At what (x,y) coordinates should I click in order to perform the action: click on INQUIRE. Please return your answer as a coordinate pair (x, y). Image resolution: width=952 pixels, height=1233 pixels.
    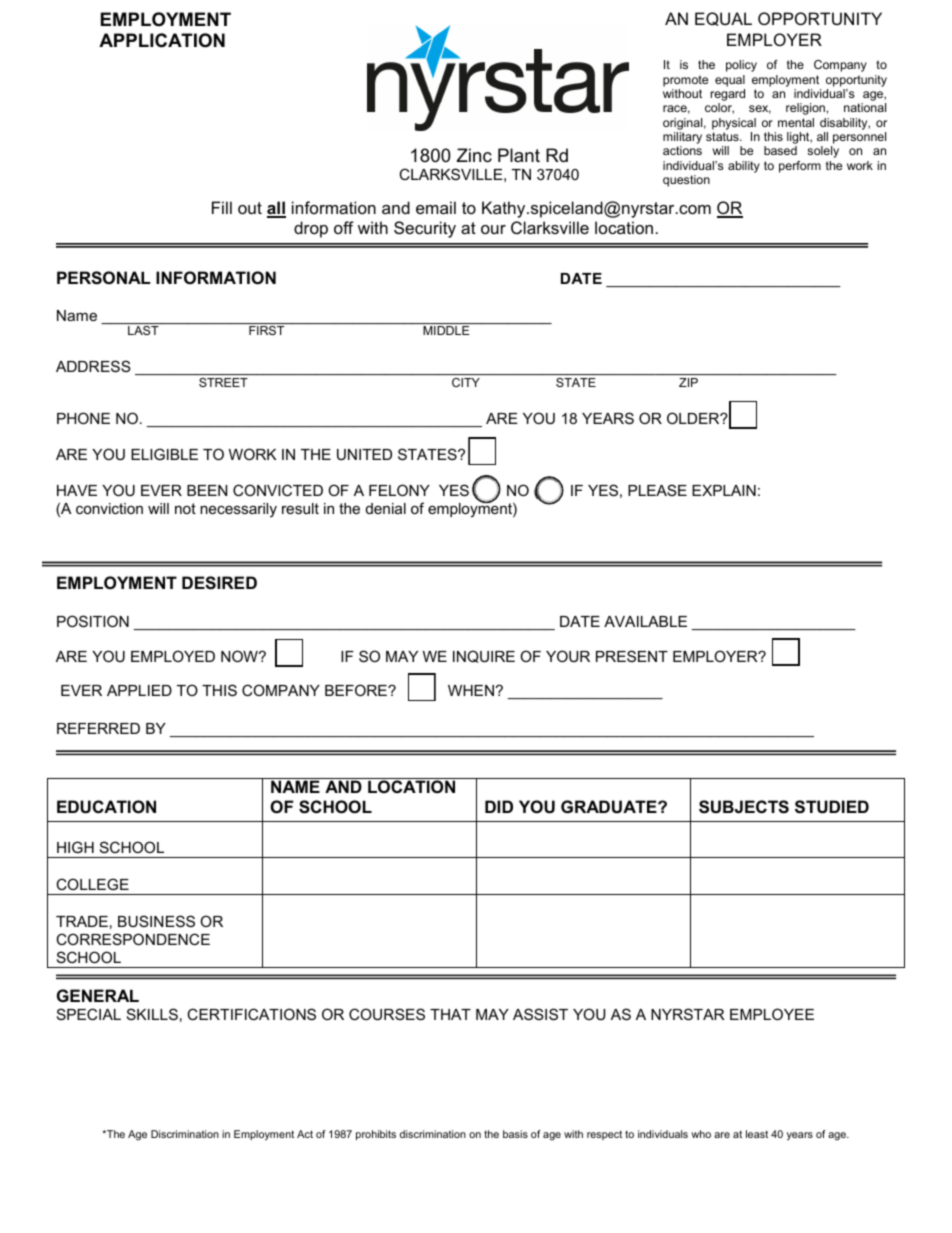
    Looking at the image, I should click on (484, 656).
